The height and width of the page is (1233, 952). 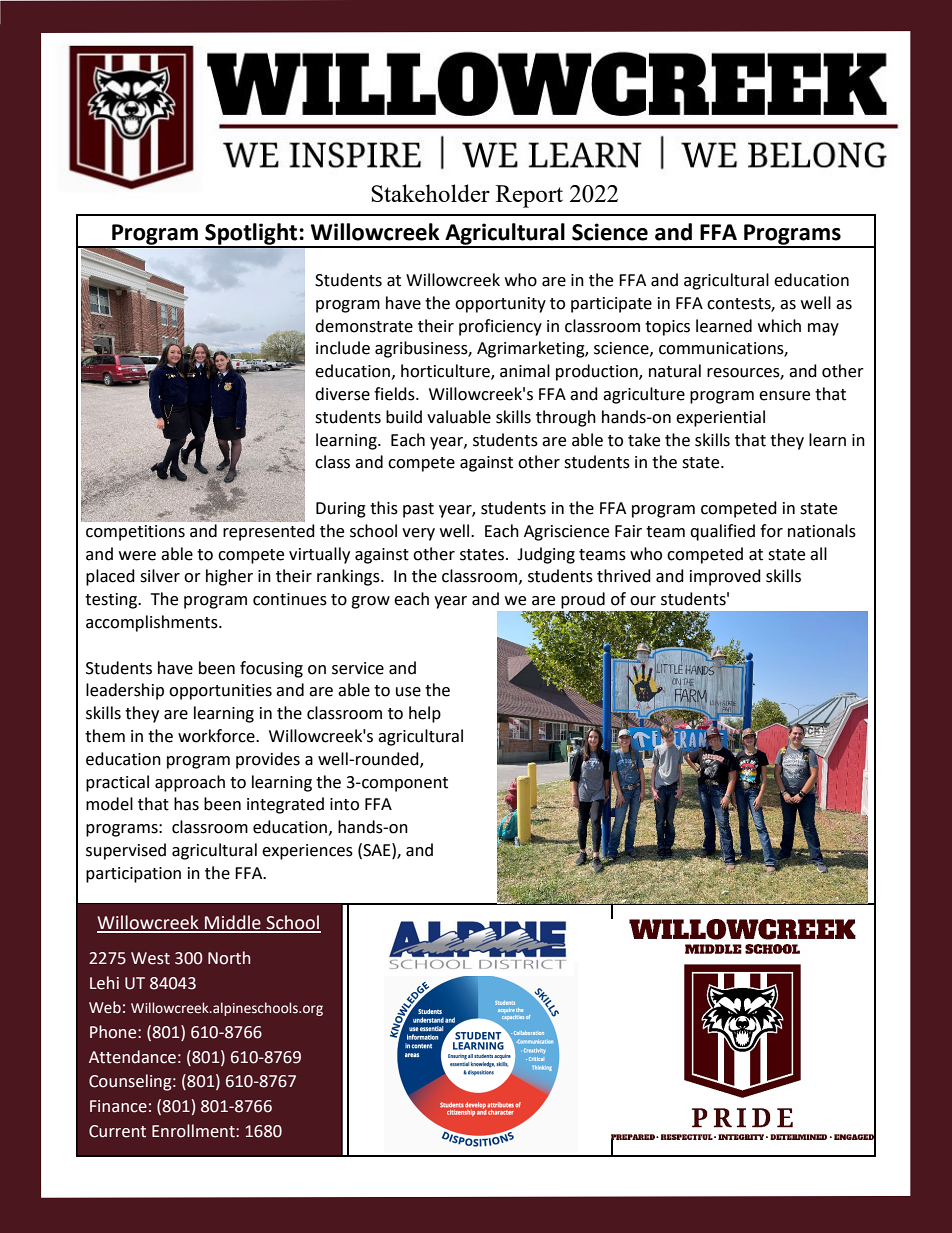 I want to click on North, so click(x=229, y=958).
